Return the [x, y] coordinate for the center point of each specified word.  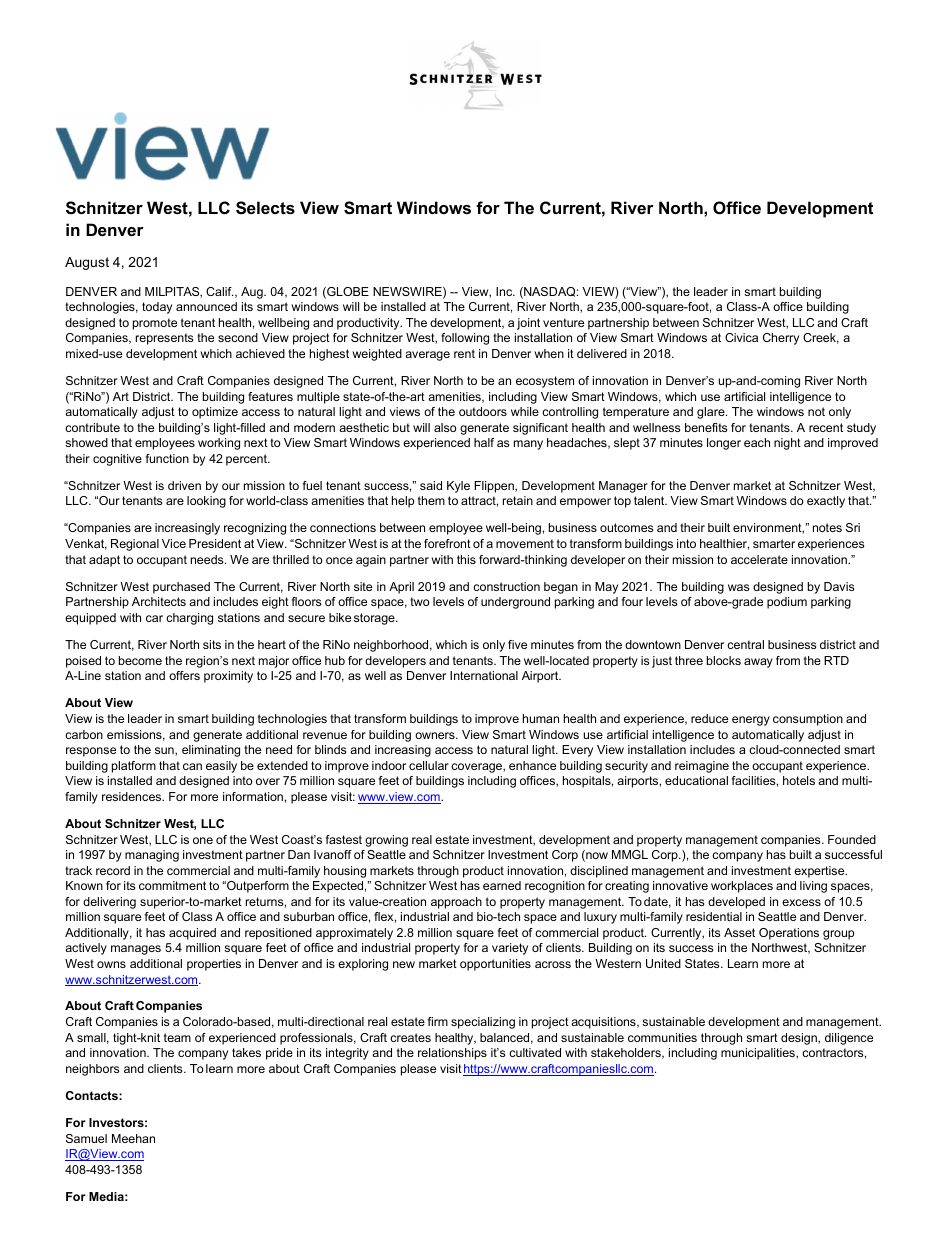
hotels [799, 780]
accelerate [759, 559]
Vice [174, 543]
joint [528, 324]
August [87, 263]
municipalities [759, 1054]
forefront [447, 543]
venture [563, 322]
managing [152, 856]
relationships [452, 1054]
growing [386, 841]
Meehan [133, 1138]
